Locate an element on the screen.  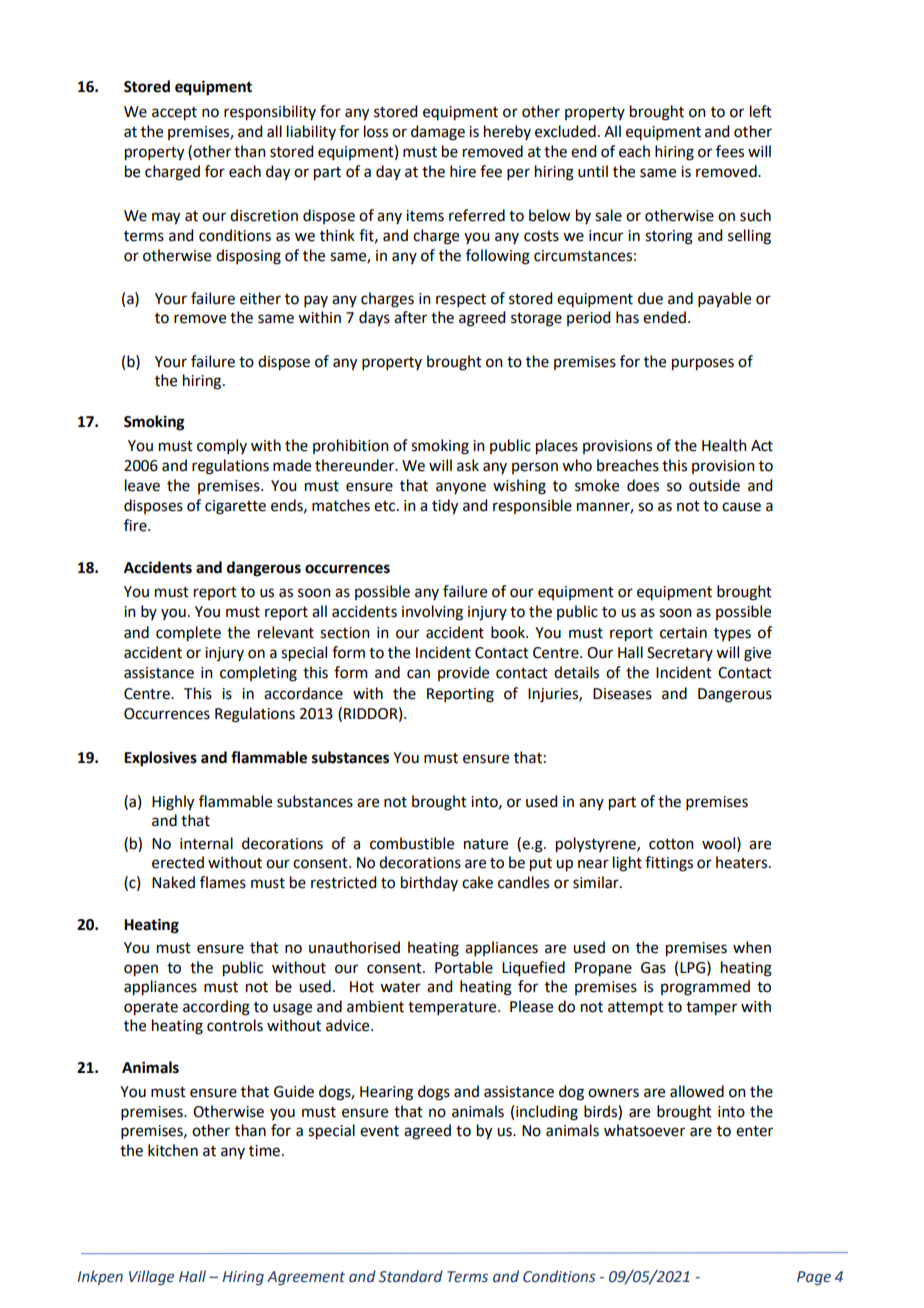
completing is located at coordinates (258, 674).
